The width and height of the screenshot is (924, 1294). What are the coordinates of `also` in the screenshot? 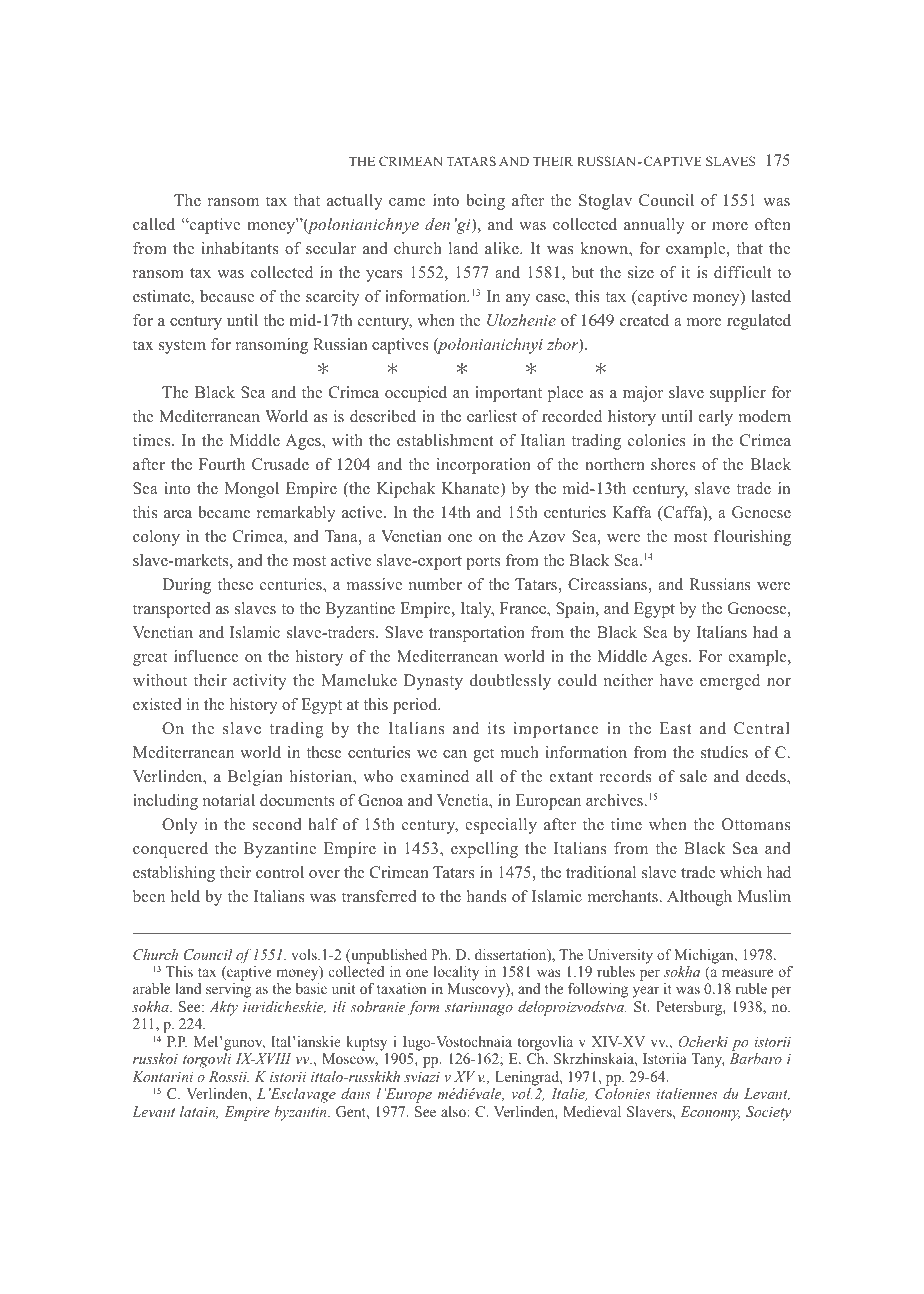 It's located at (454, 1111).
